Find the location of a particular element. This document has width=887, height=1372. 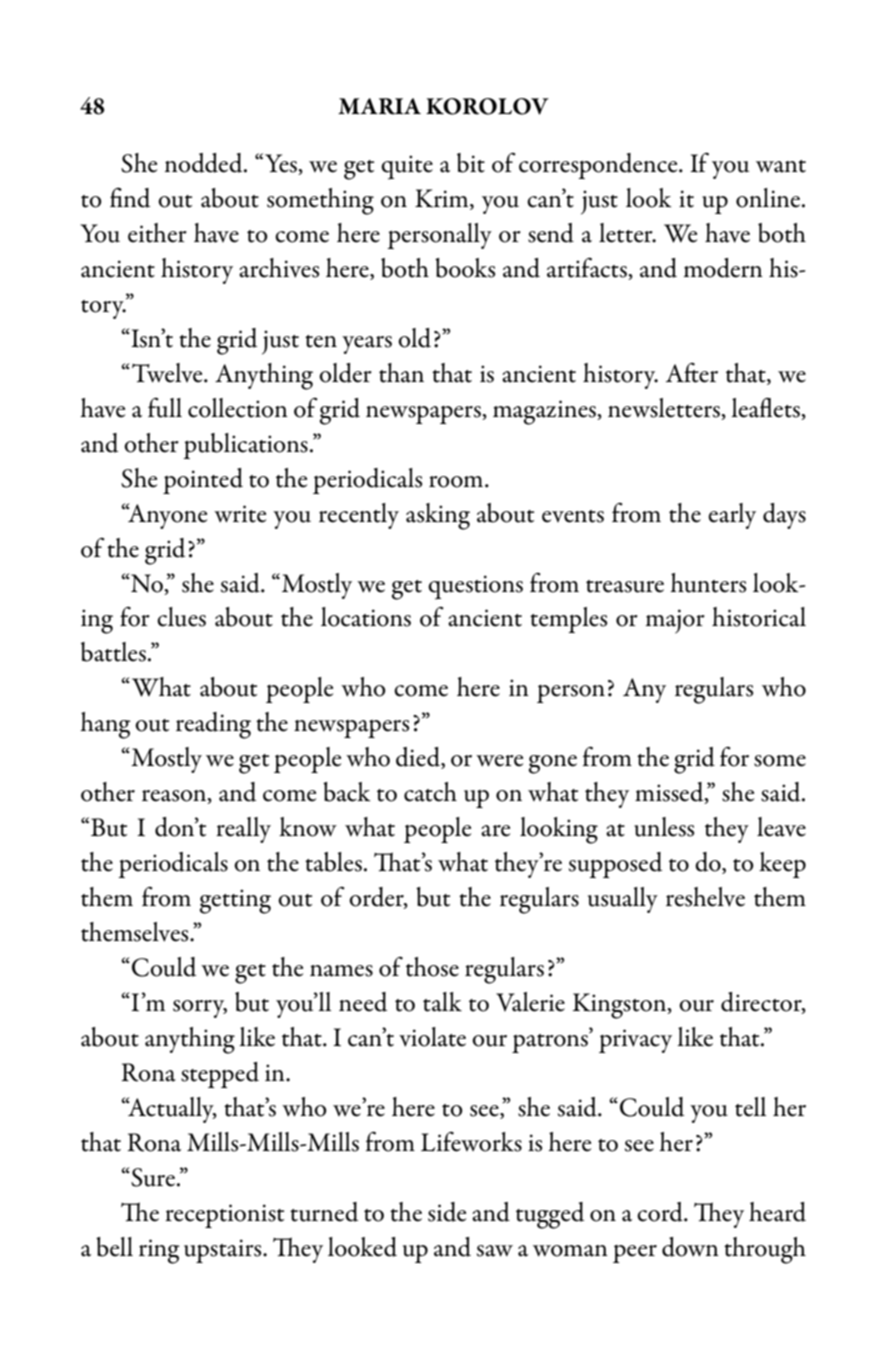

unless is located at coordinates (664, 827).
